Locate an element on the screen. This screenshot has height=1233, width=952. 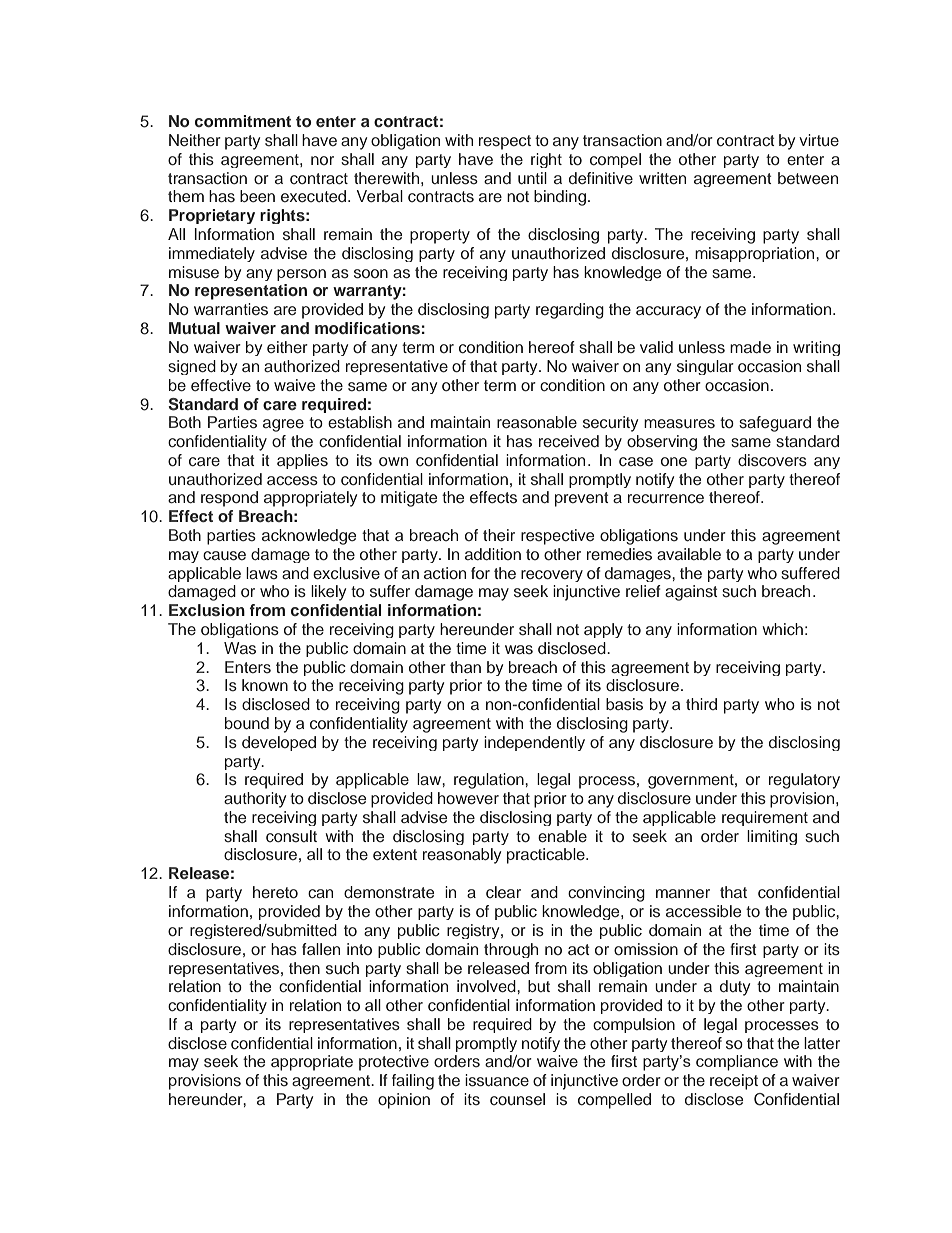
developed is located at coordinates (279, 743).
